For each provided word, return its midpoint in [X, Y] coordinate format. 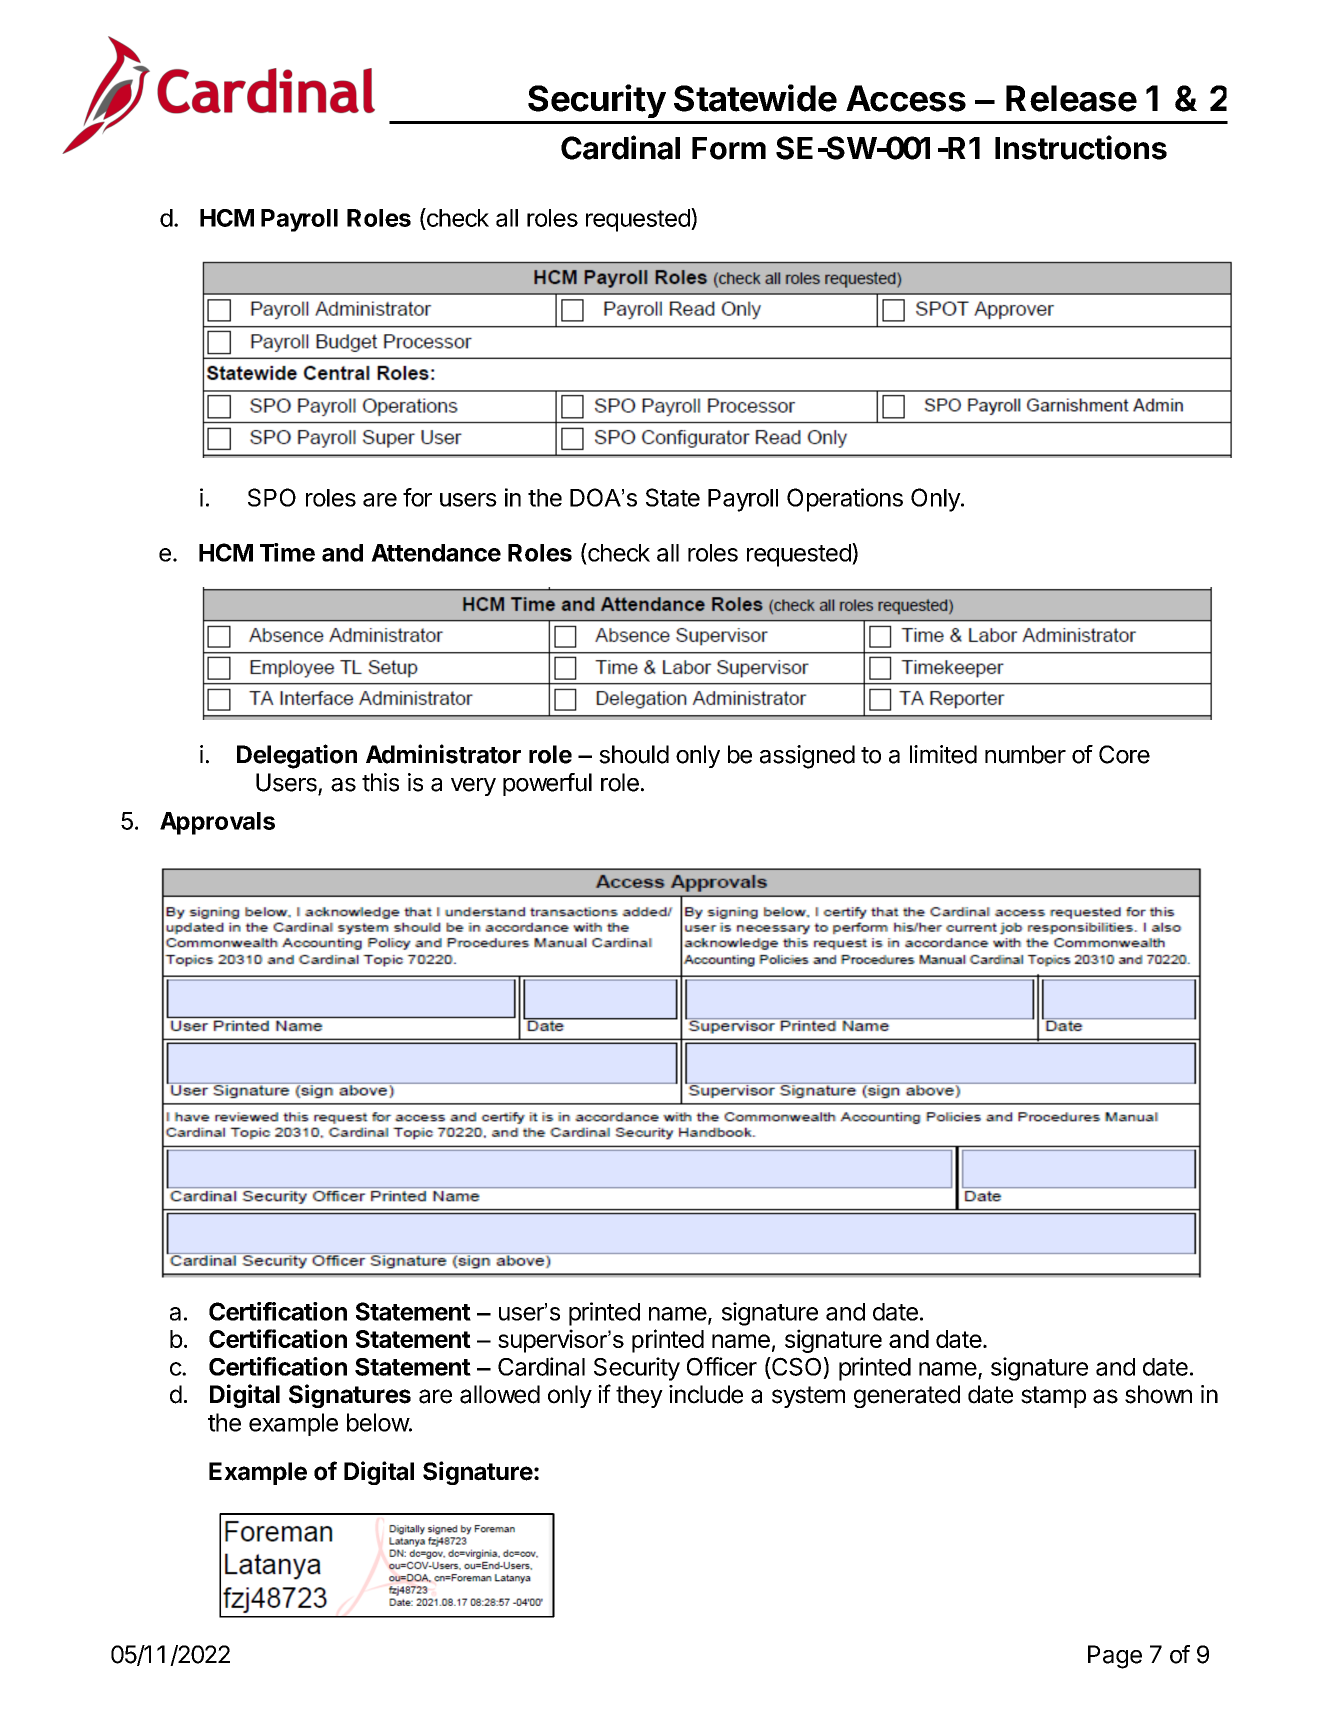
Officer [722, 1366]
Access [906, 98]
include [706, 1394]
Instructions [1081, 147]
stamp [1053, 1397]
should [634, 754]
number [1025, 754]
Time [287, 552]
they [639, 1396]
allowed [500, 1394]
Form [729, 148]
